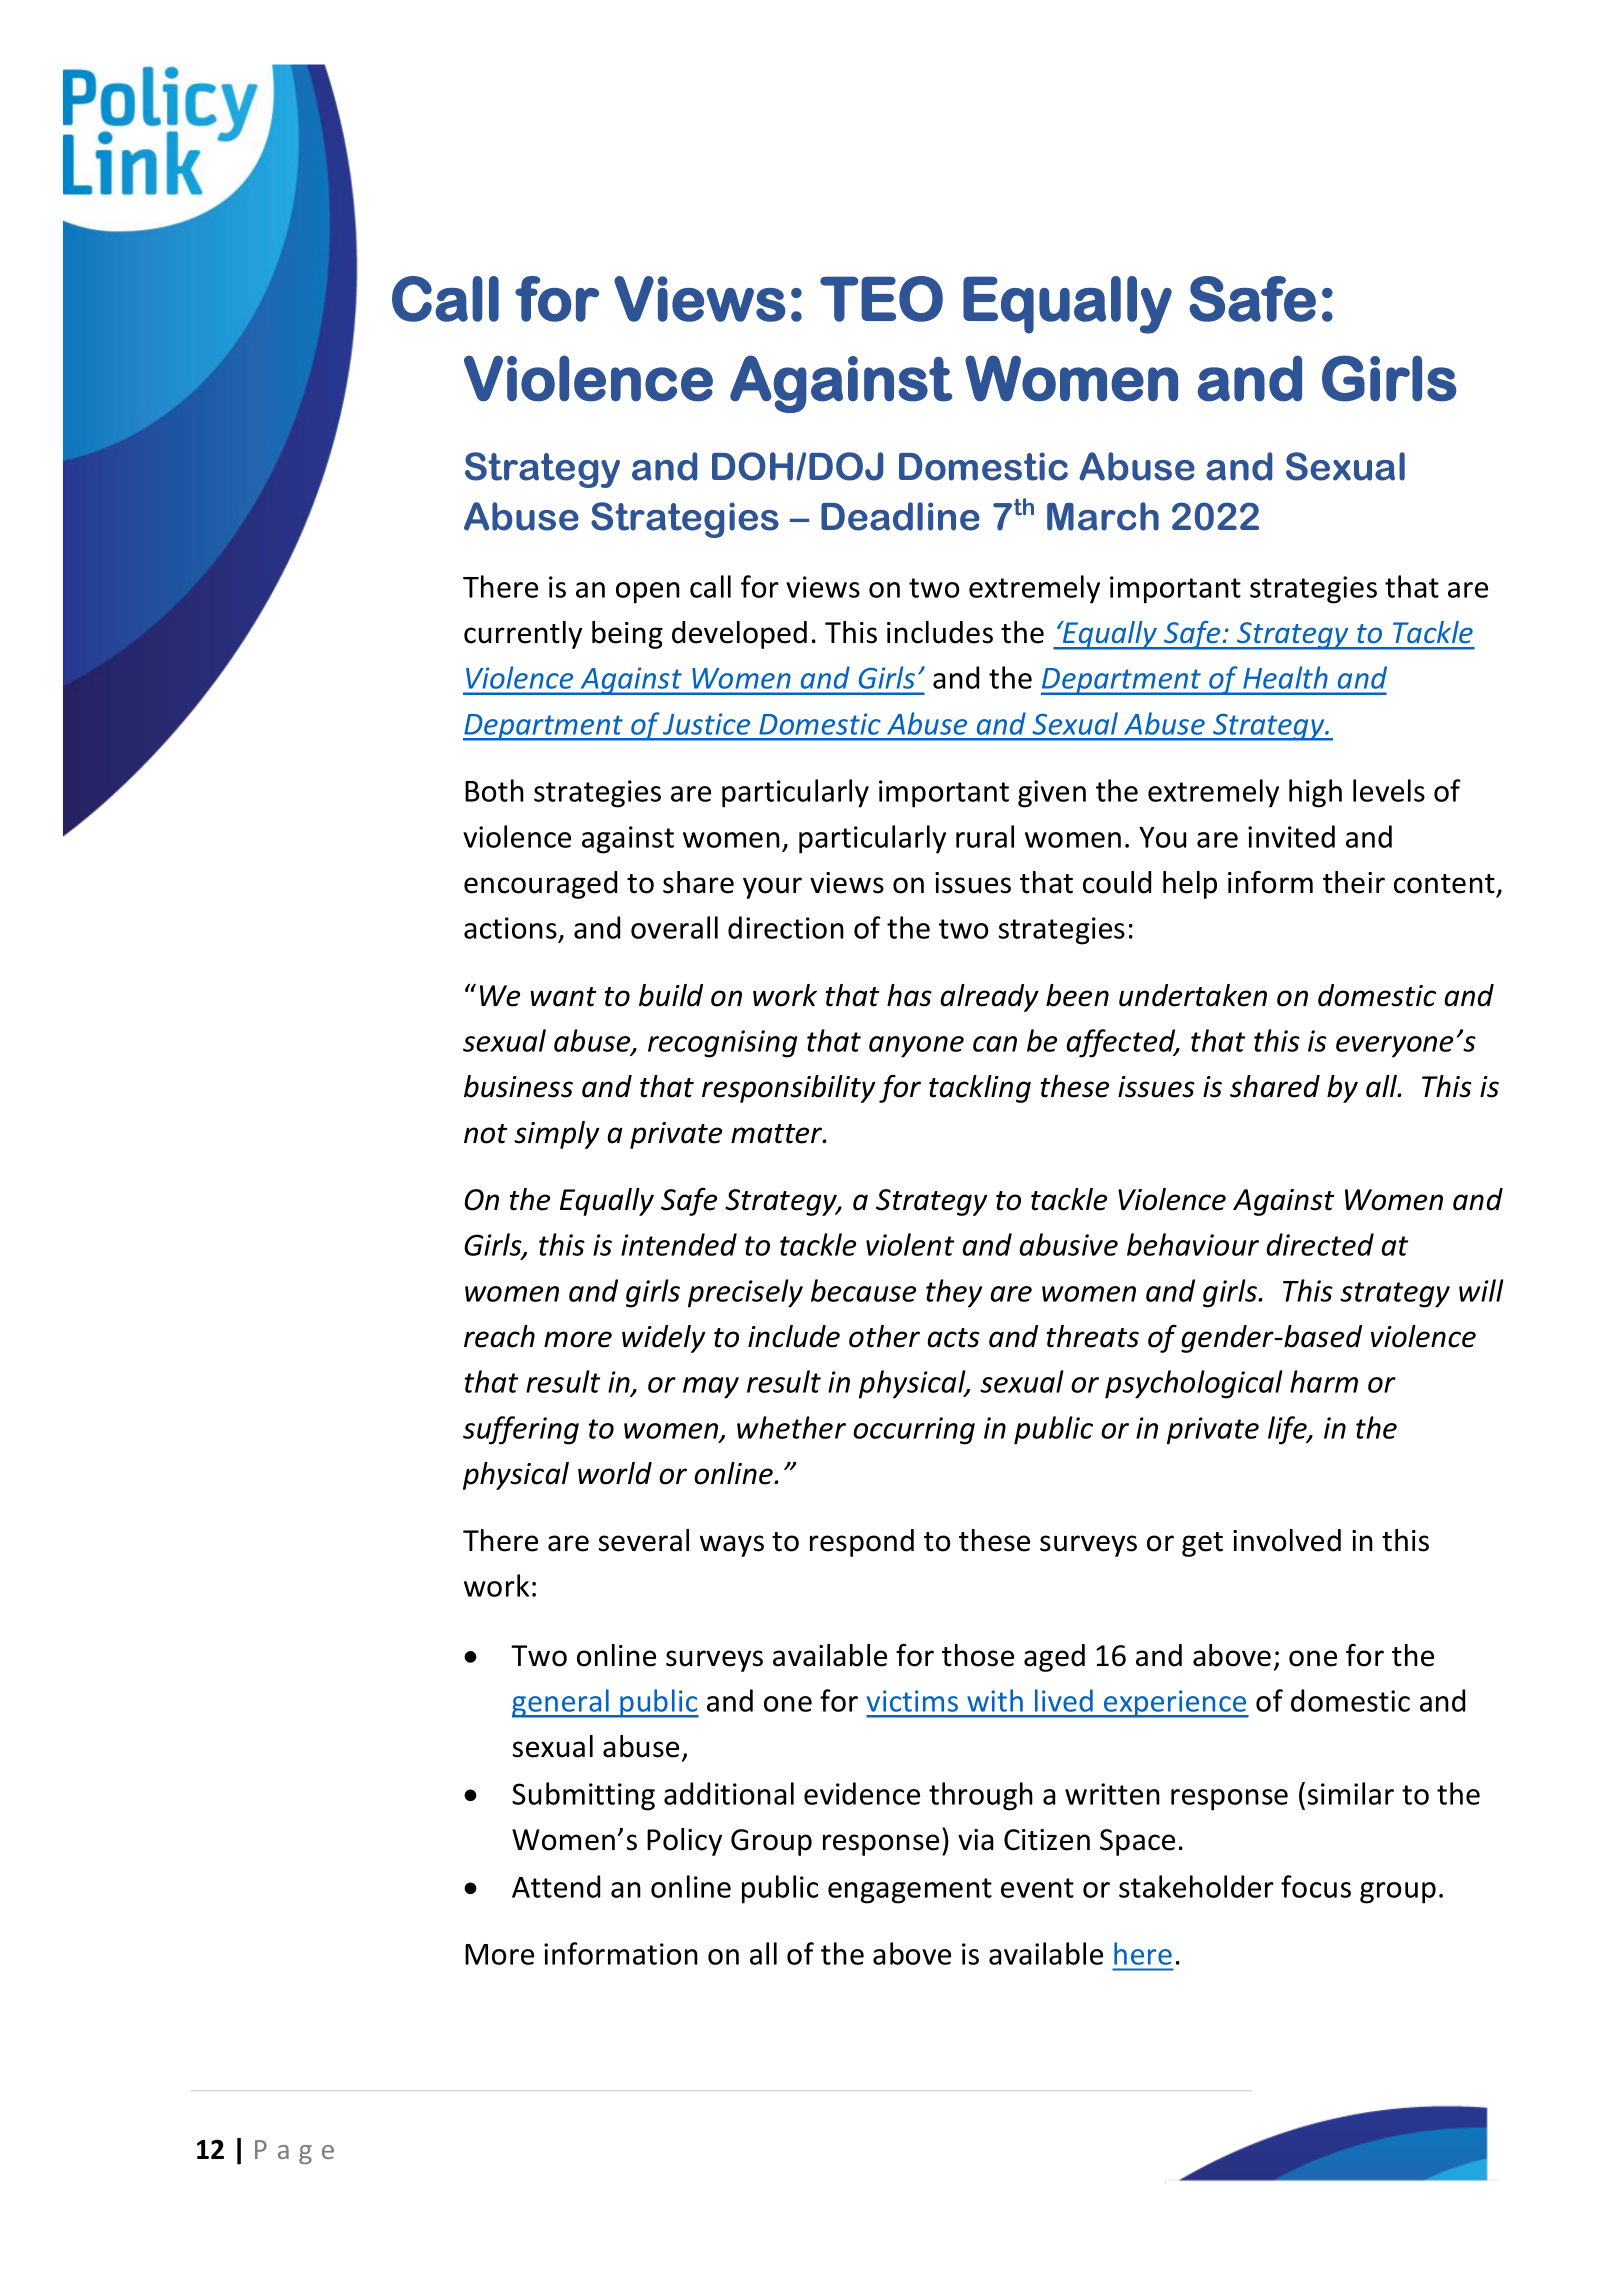  Describe the element at coordinates (985, 836) in the screenshot. I see `rural` at that location.
